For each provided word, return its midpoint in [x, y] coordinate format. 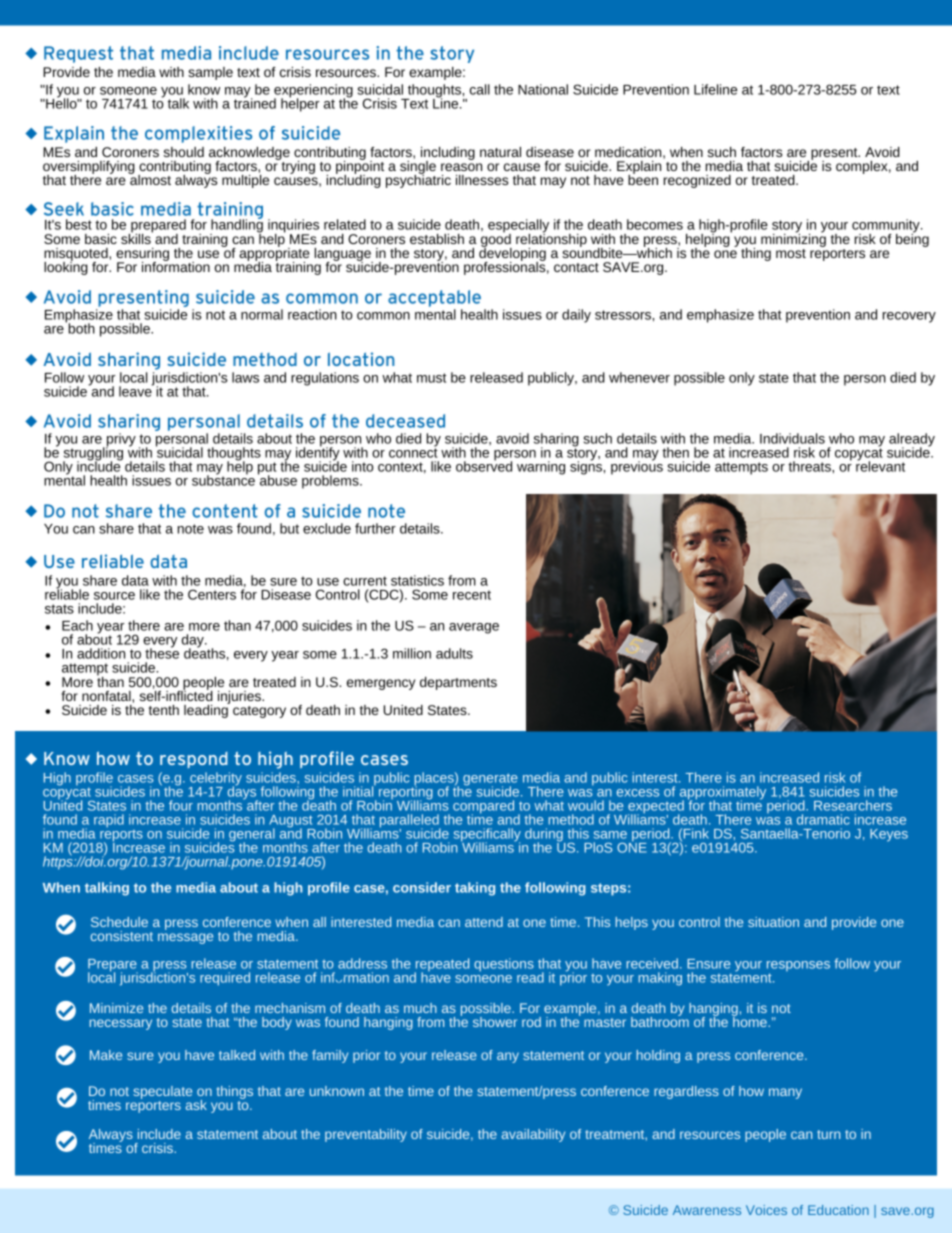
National [543, 89]
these [162, 652]
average [474, 628]
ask [196, 1105]
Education [838, 1210]
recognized [697, 181]
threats [810, 466]
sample [210, 73]
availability [533, 1135]
